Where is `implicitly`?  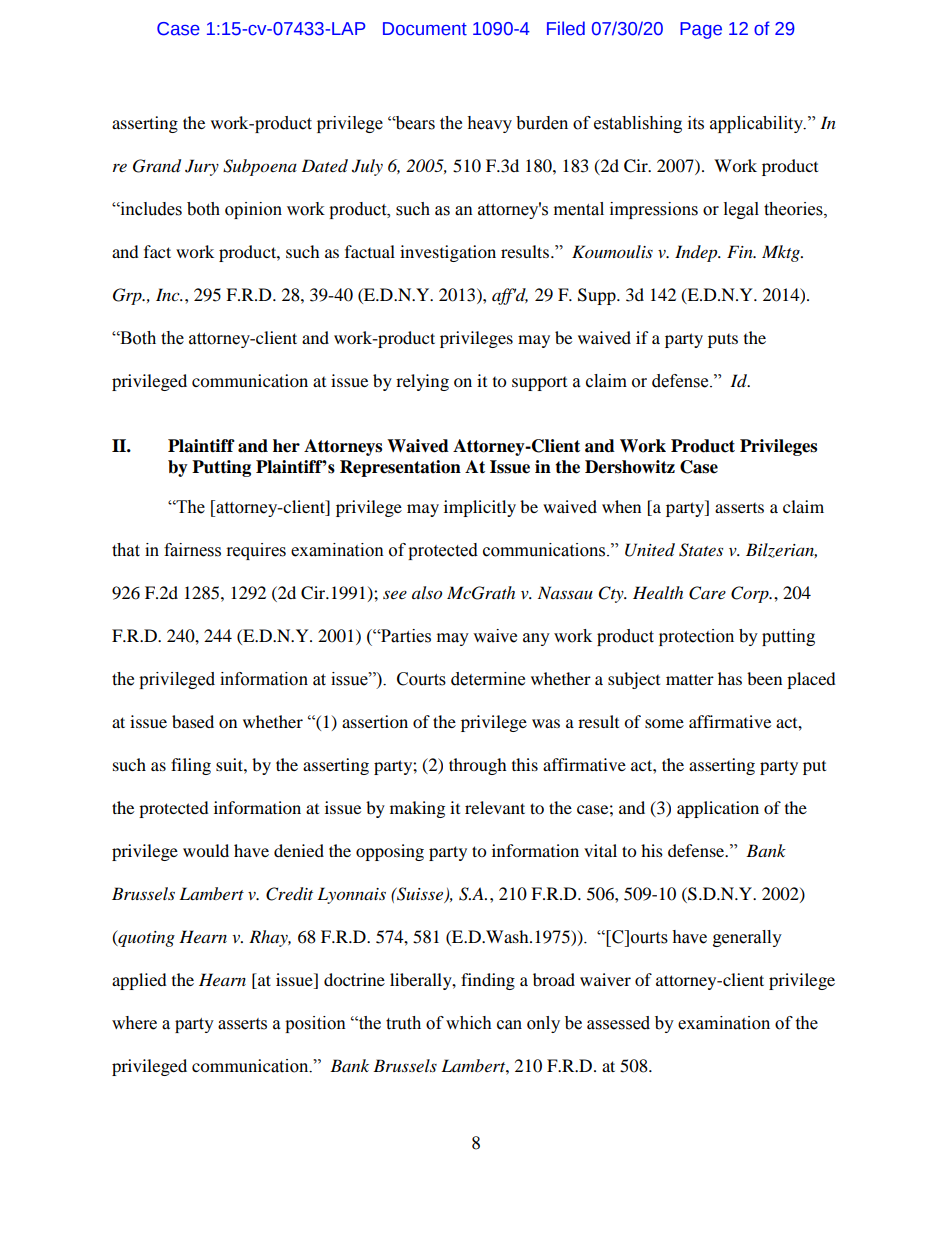
implicitly is located at coordinates (480, 508).
